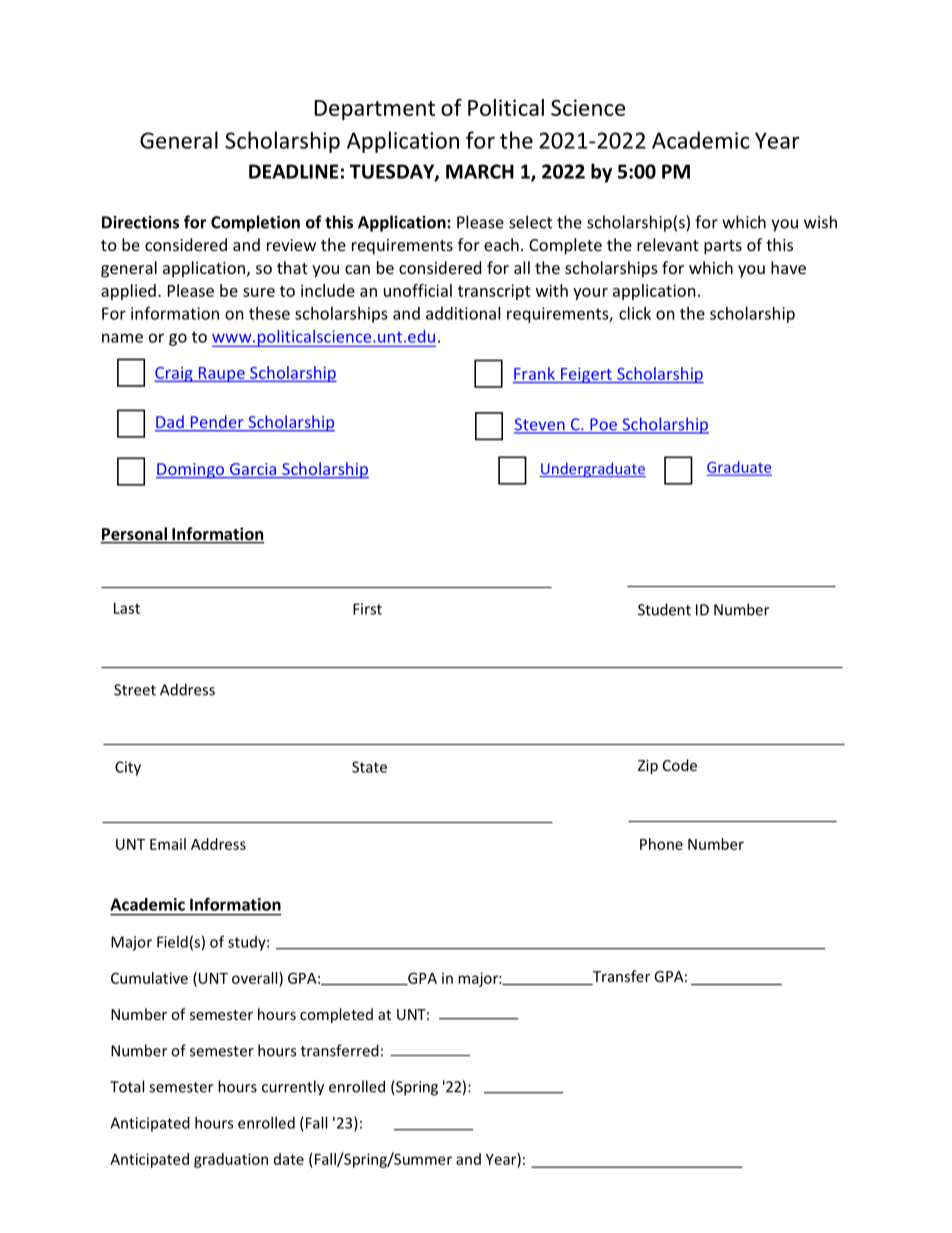 The width and height of the screenshot is (952, 1233). I want to click on graduation, so click(231, 1160).
